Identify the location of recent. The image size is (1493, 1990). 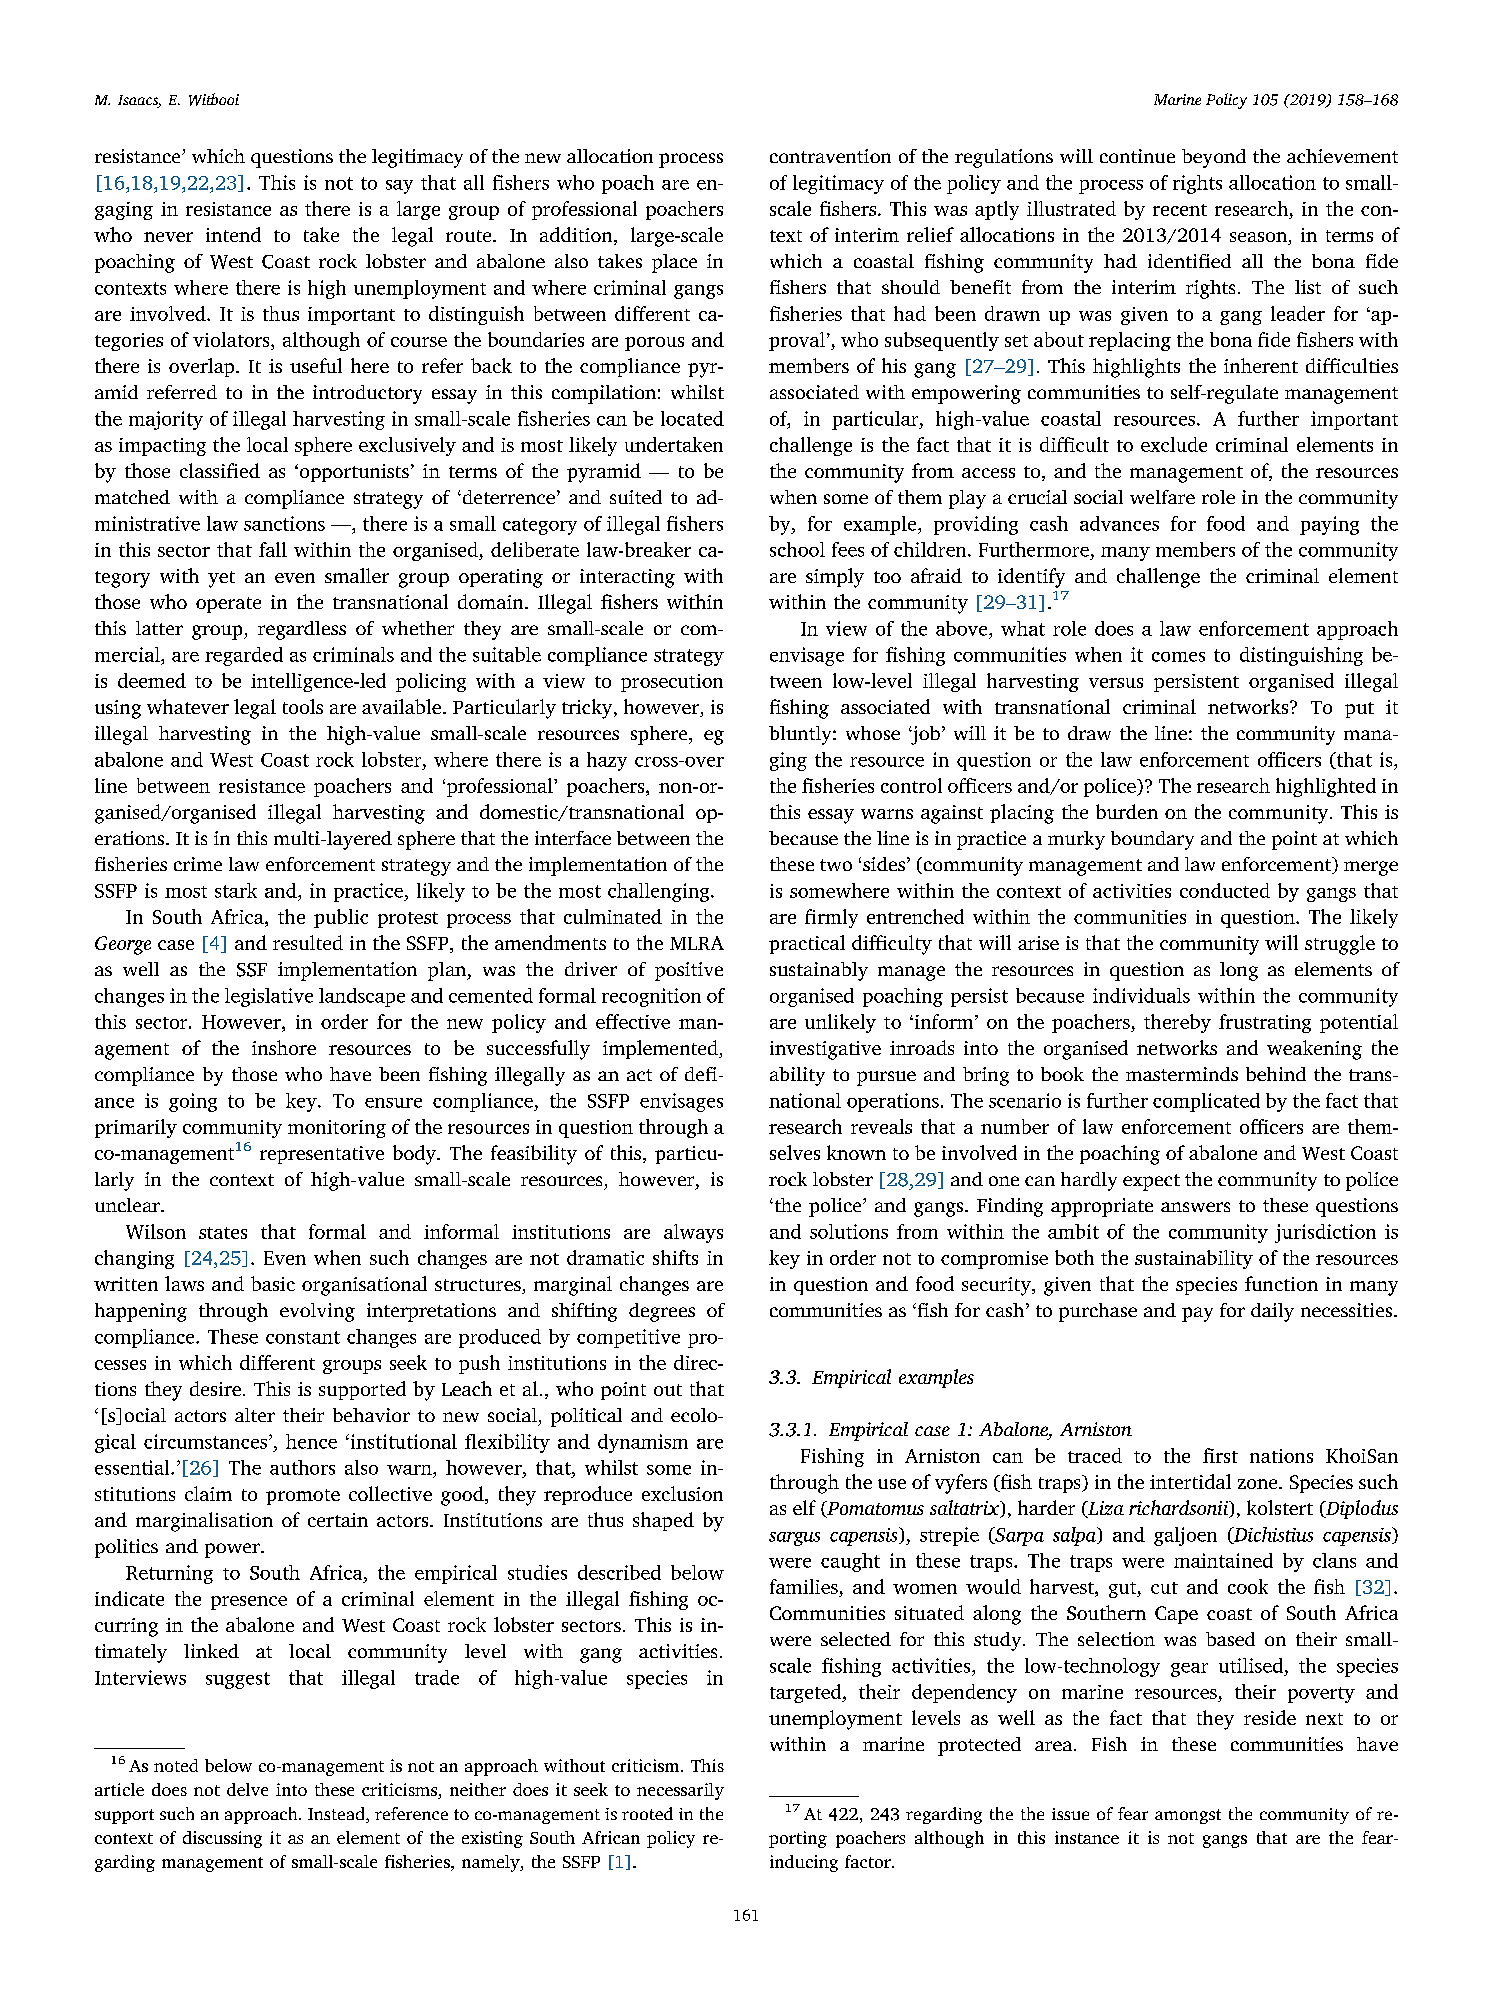
(1180, 210).
